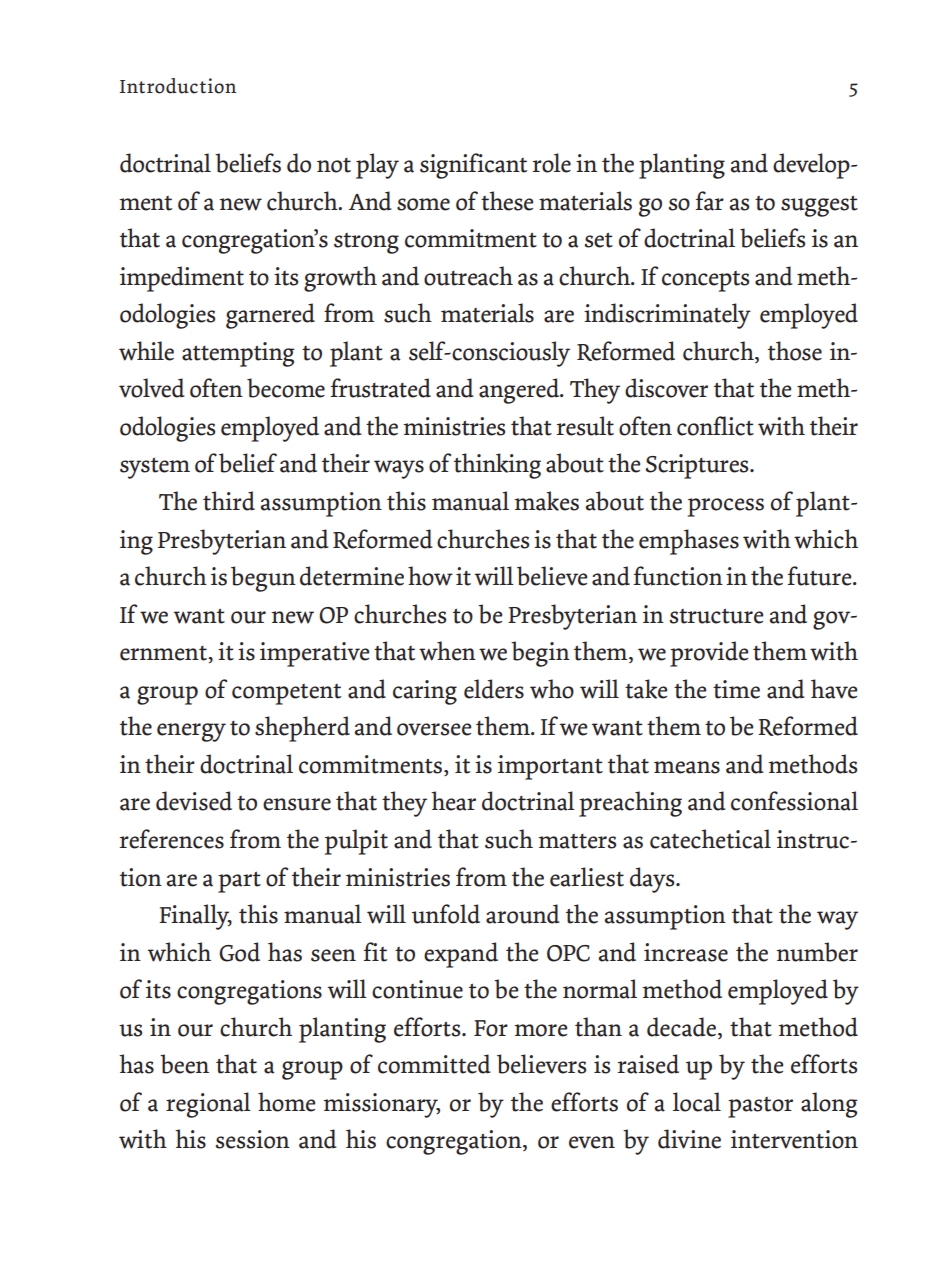  Describe the element at coordinates (334, 165) in the page. I see `not` at that location.
